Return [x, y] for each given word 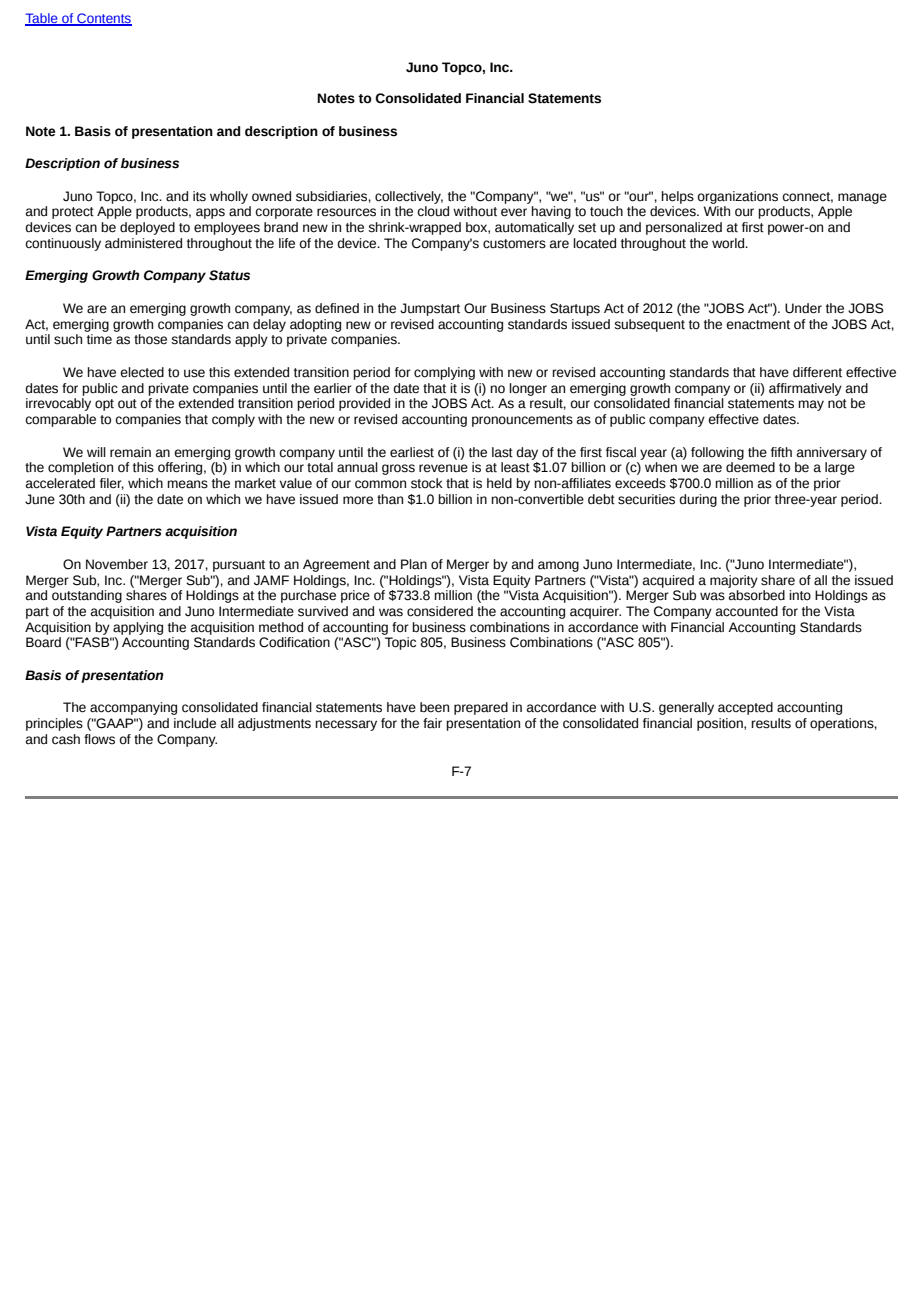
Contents [103, 19]
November [117, 564]
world [729, 243]
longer [528, 389]
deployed [147, 228]
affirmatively [805, 389]
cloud [433, 211]
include [195, 723]
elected [142, 372]
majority [734, 581]
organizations [737, 197]
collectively [409, 197]
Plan [414, 564]
